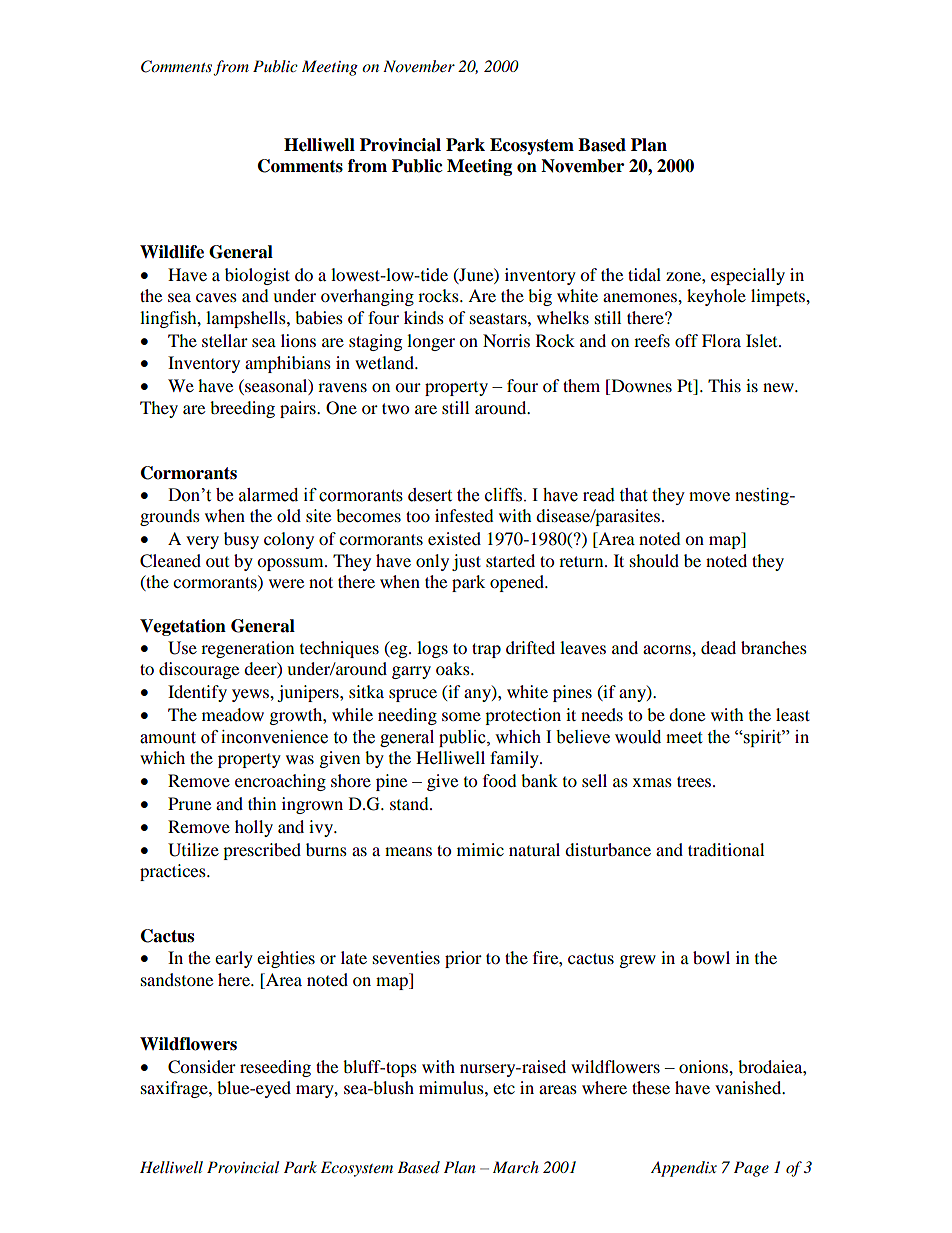 The height and width of the image is (1233, 952). Describe the element at coordinates (461, 716) in the image. I see `some` at that location.
